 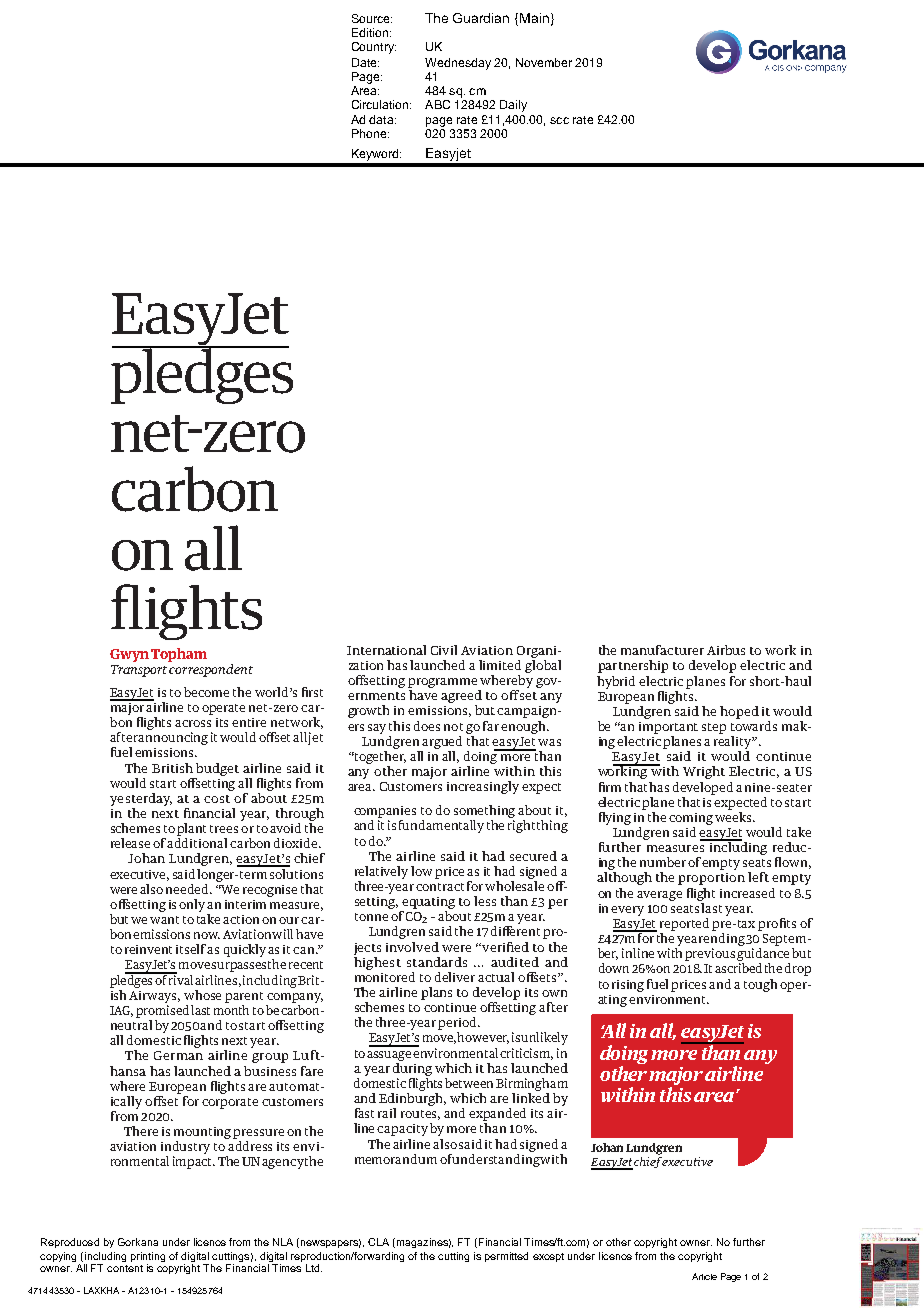 What do you see at coordinates (179, 655) in the screenshot?
I see `Topham` at bounding box center [179, 655].
